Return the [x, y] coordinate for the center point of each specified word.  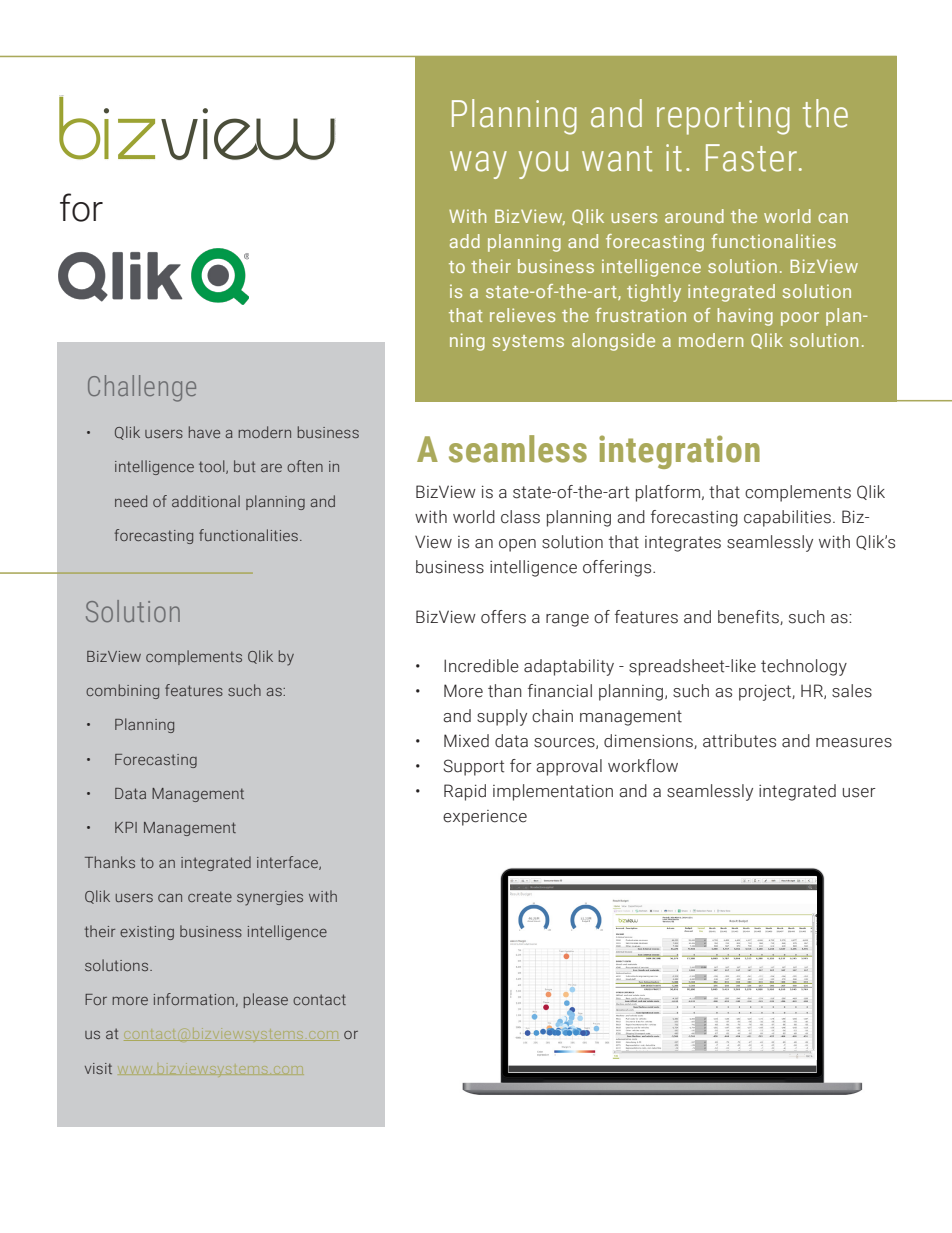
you [543, 165]
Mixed [466, 741]
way [478, 165]
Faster [751, 158]
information [194, 999]
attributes [739, 741]
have [204, 432]
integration [679, 452]
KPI [126, 827]
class [520, 517]
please [266, 1000]
